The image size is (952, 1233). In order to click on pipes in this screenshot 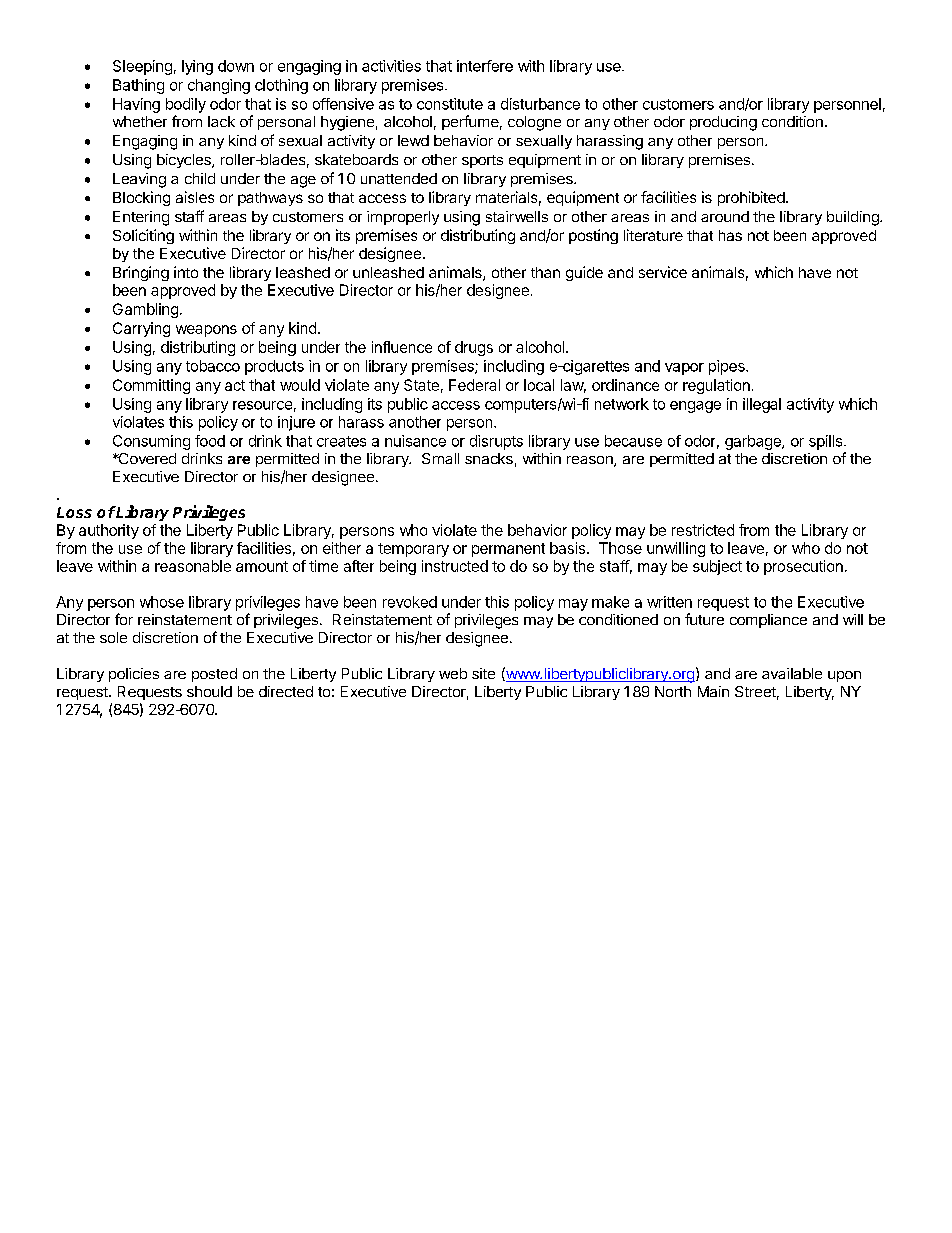, I will do `click(728, 367)`.
